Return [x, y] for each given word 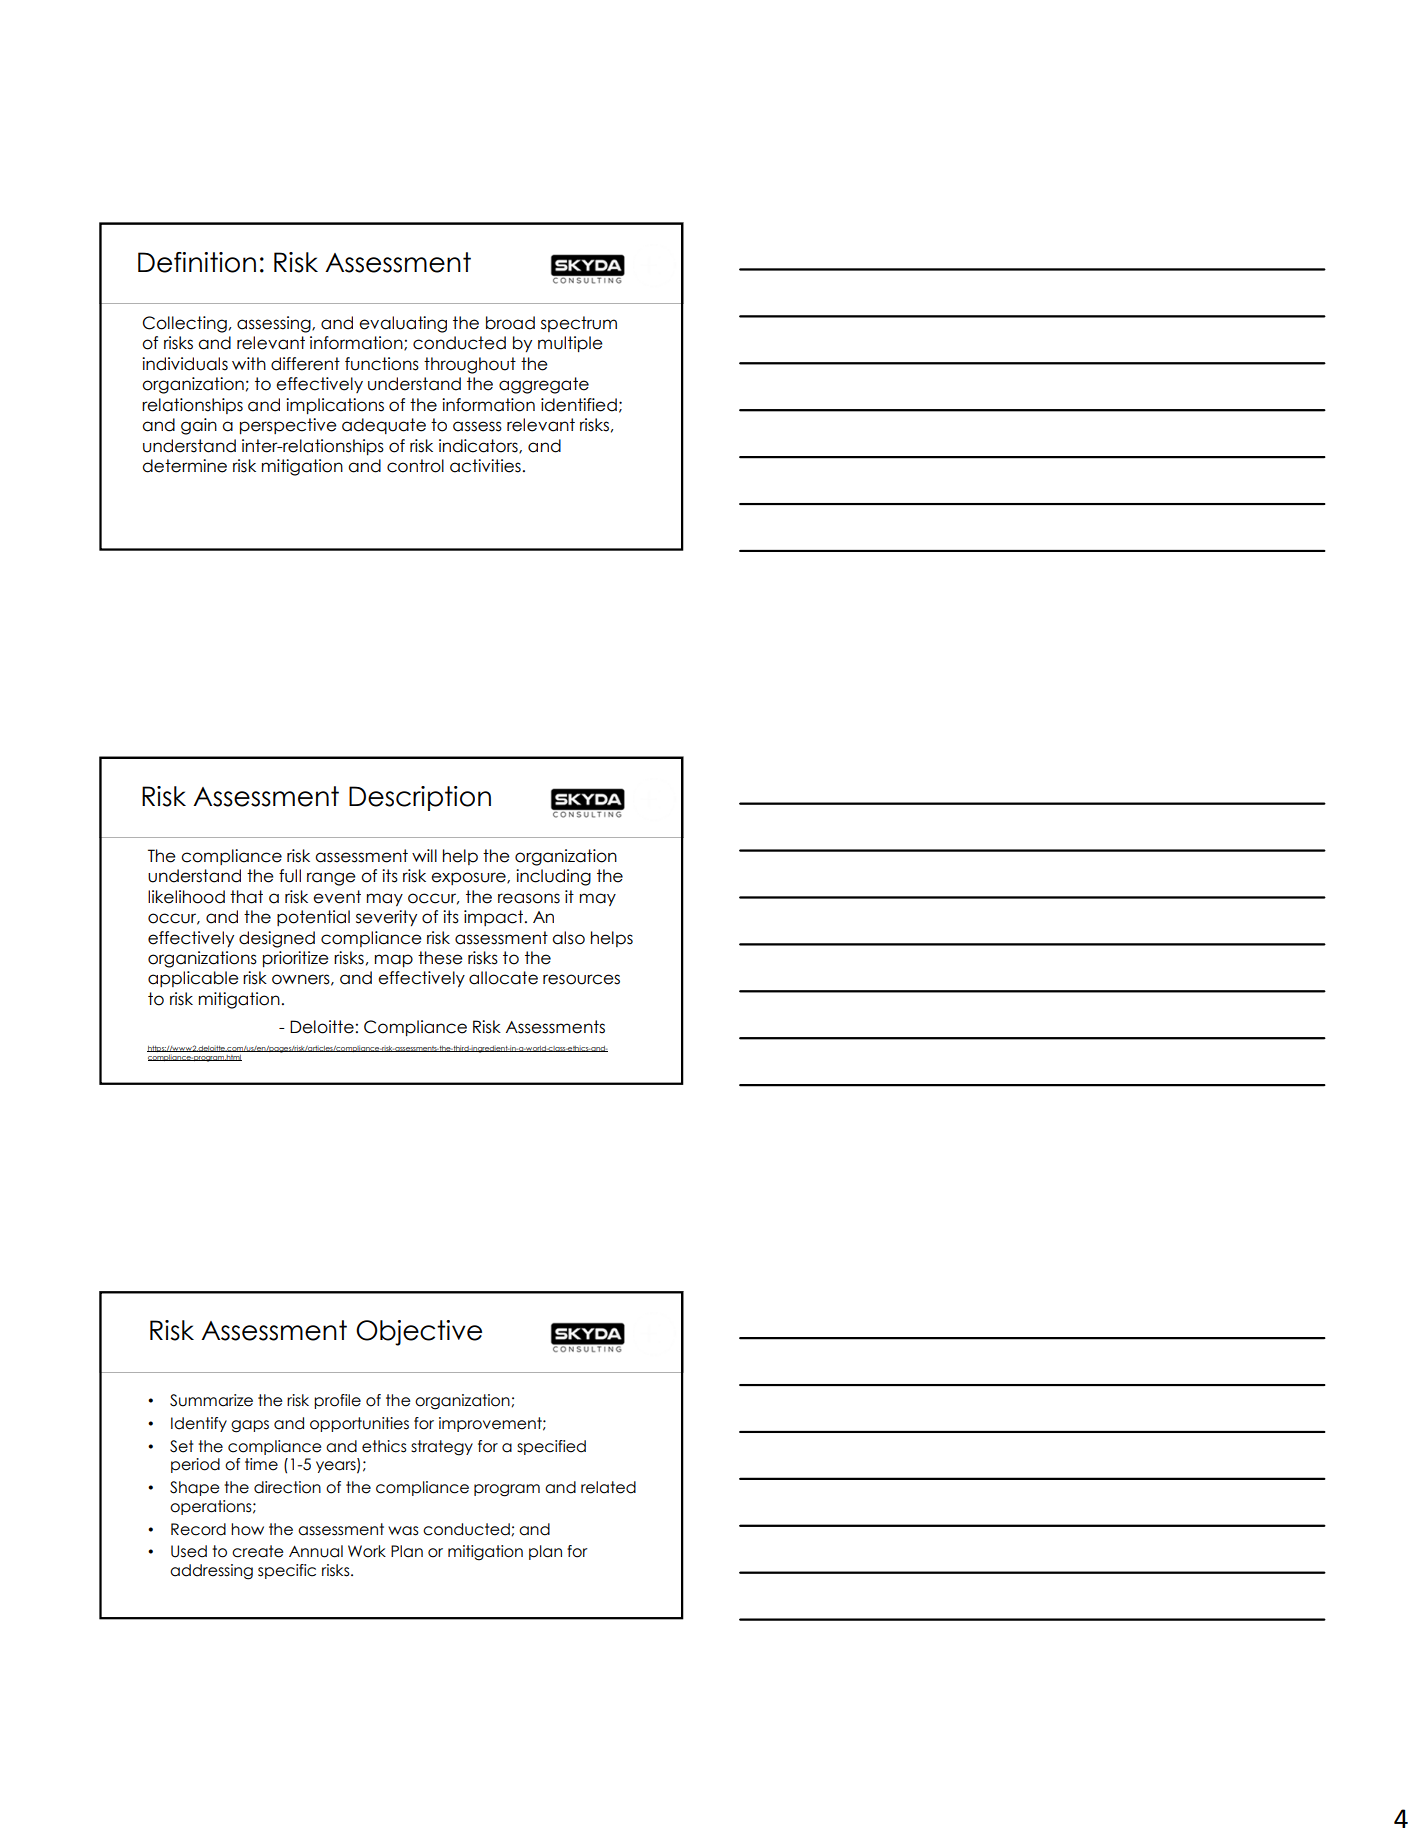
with [249, 363]
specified [551, 1447]
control [415, 466]
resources [581, 979]
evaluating [403, 324]
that [246, 897]
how [247, 1529]
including [553, 877]
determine [184, 466]
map [394, 960]
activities [485, 466]
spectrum [579, 324]
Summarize [211, 1400]
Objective [419, 1333]
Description [420, 798]
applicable [193, 979]
